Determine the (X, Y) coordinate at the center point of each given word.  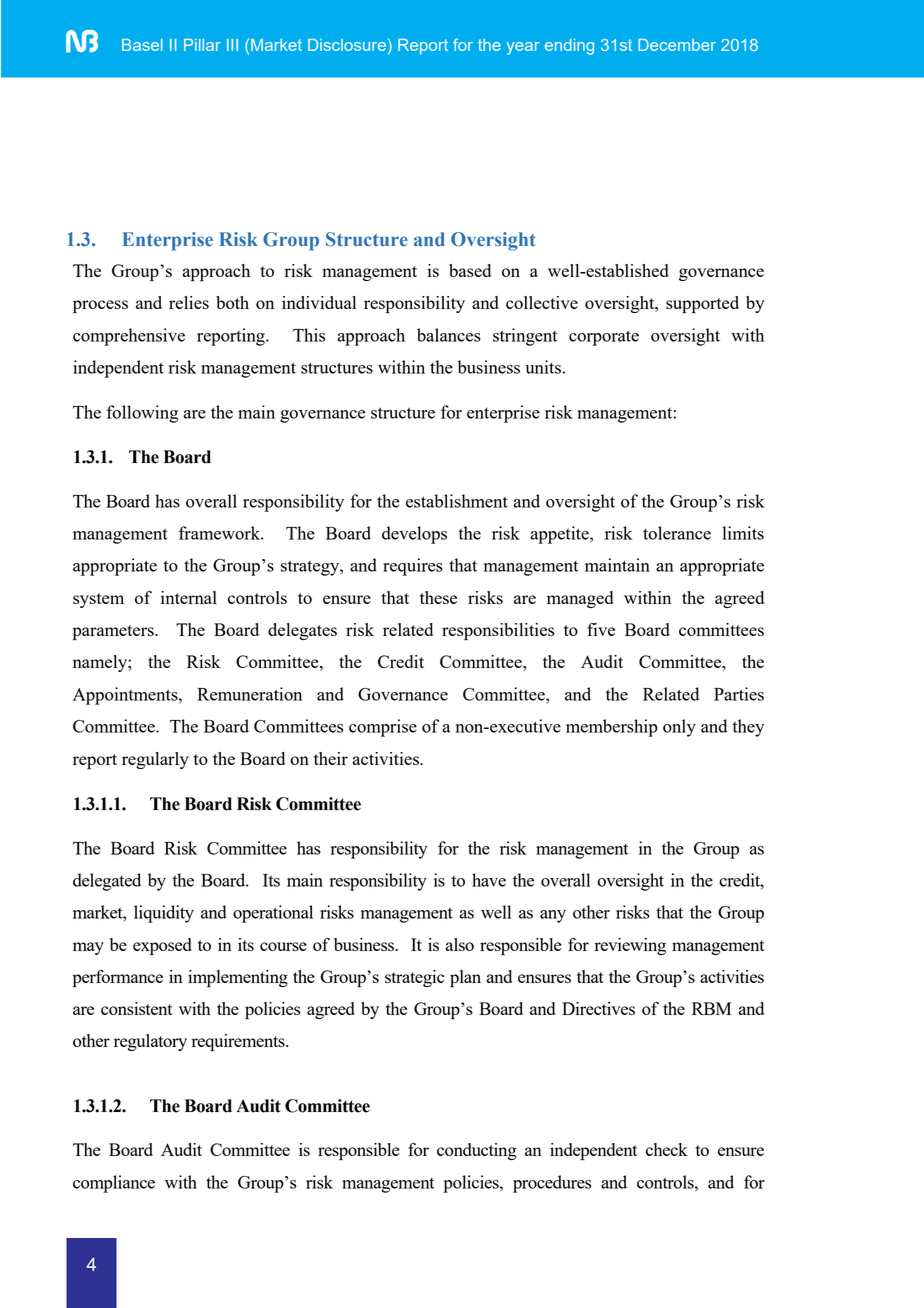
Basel (142, 45)
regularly (155, 760)
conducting (477, 1151)
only (679, 728)
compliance (114, 1184)
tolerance (677, 533)
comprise (383, 728)
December (677, 45)
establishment (457, 501)
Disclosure (347, 45)
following (142, 414)
